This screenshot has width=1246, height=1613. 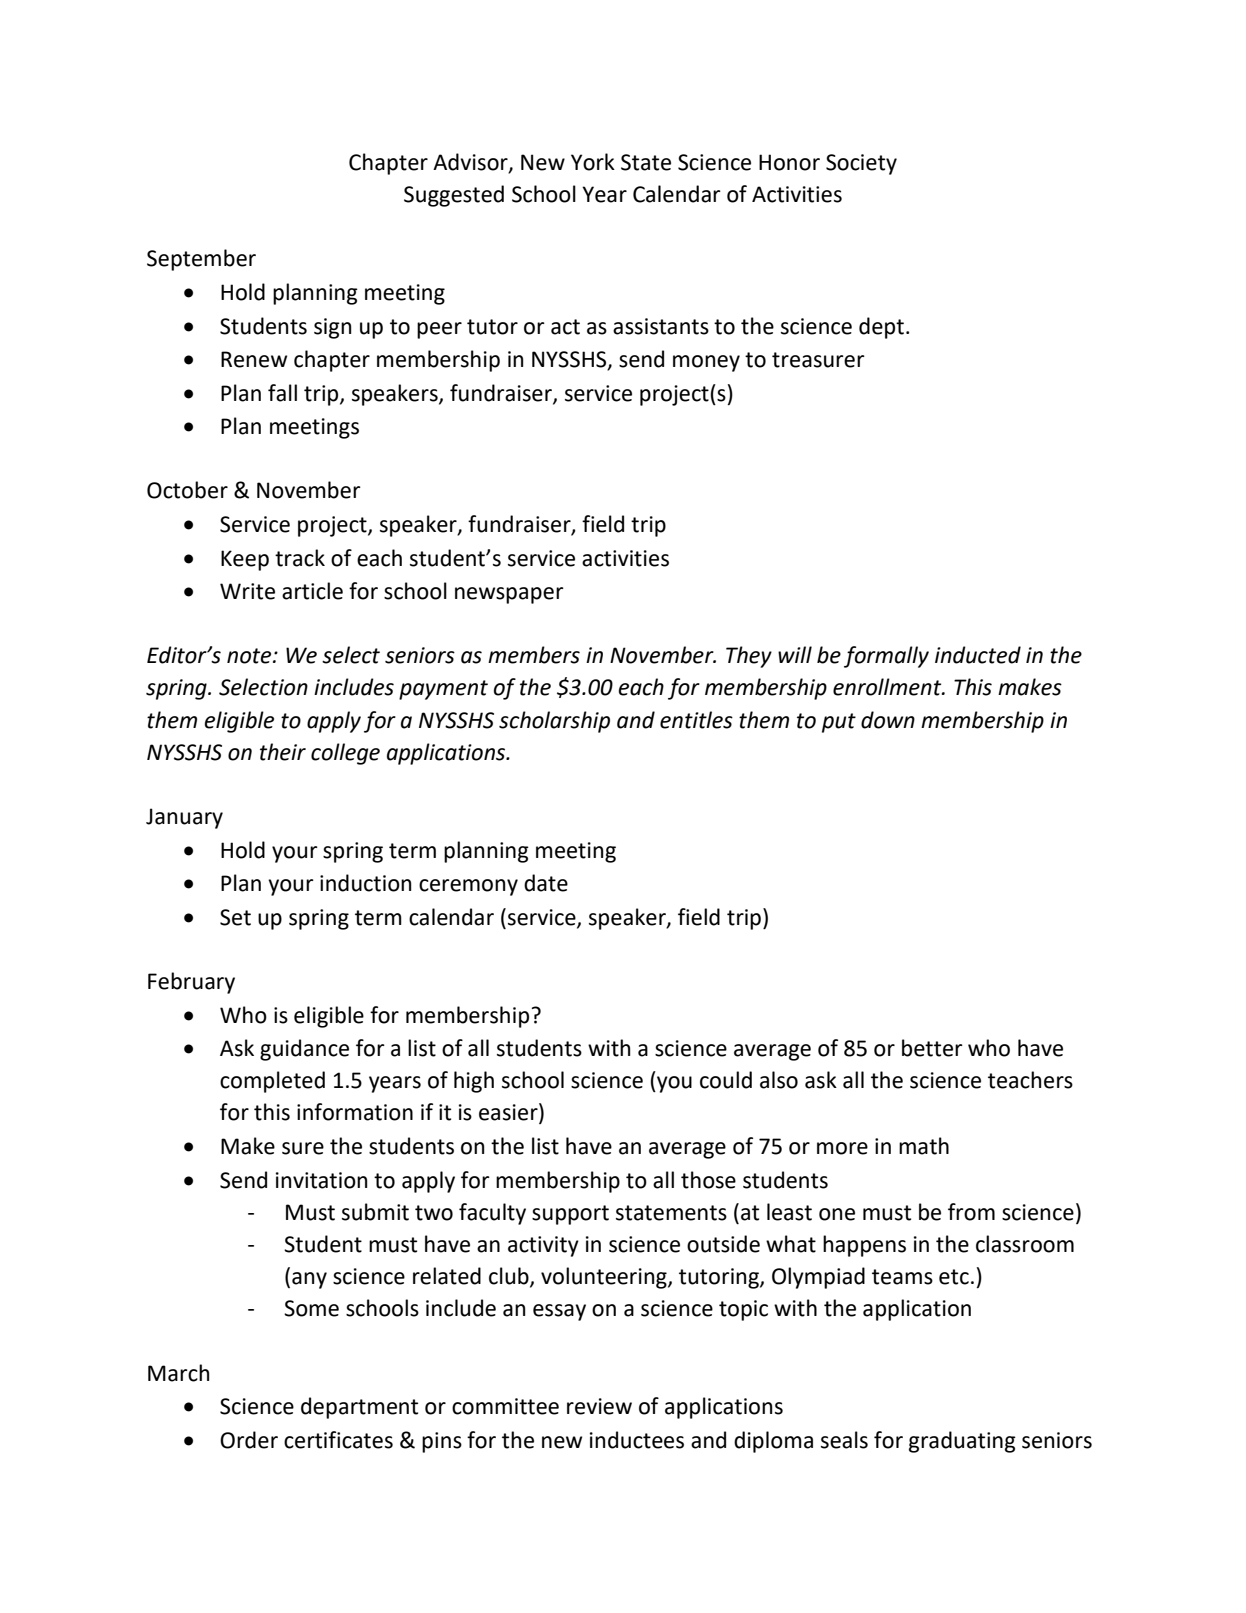 What do you see at coordinates (886, 657) in the screenshot?
I see `formally` at bounding box center [886, 657].
